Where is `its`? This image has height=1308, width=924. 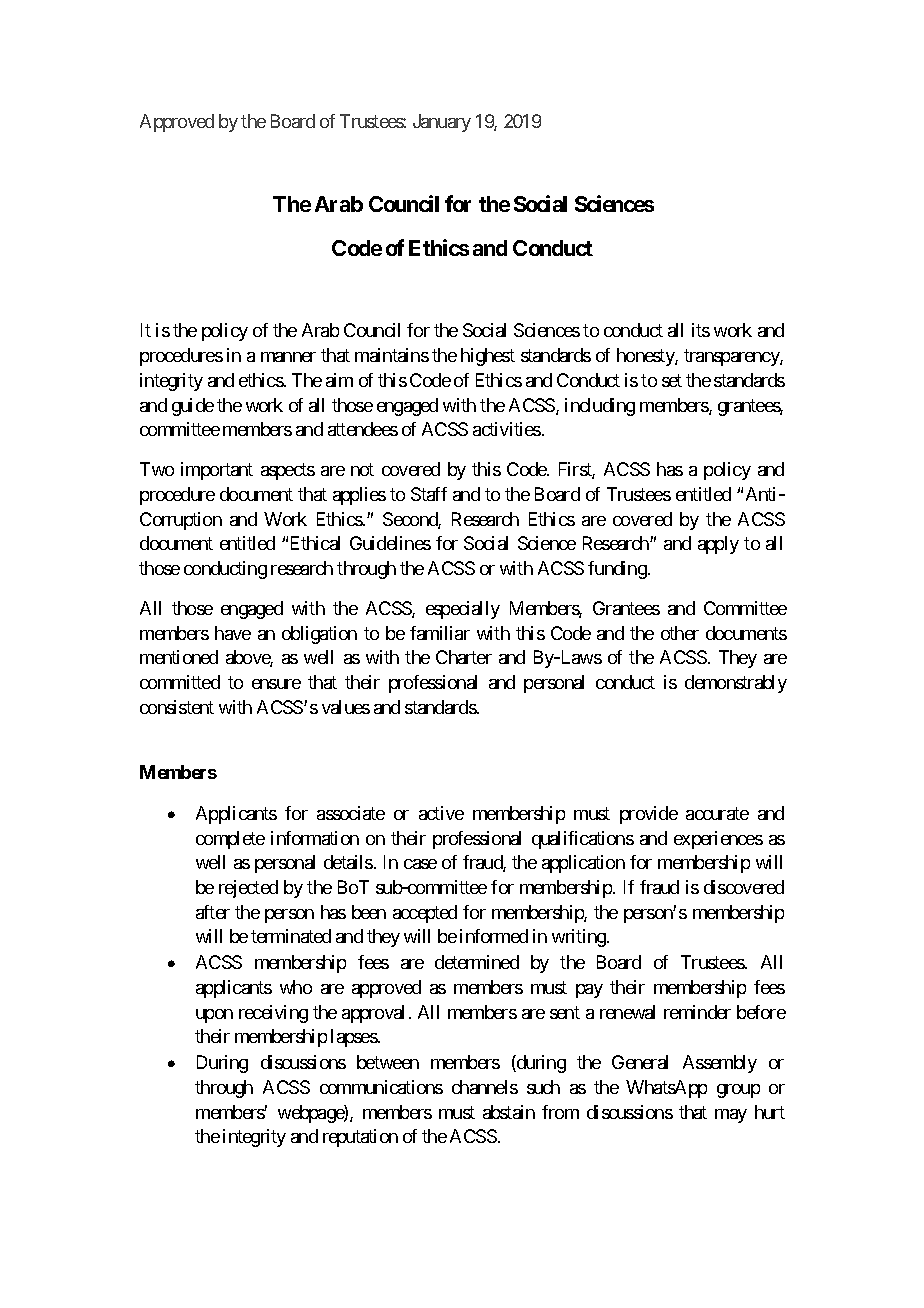 its is located at coordinates (701, 330).
